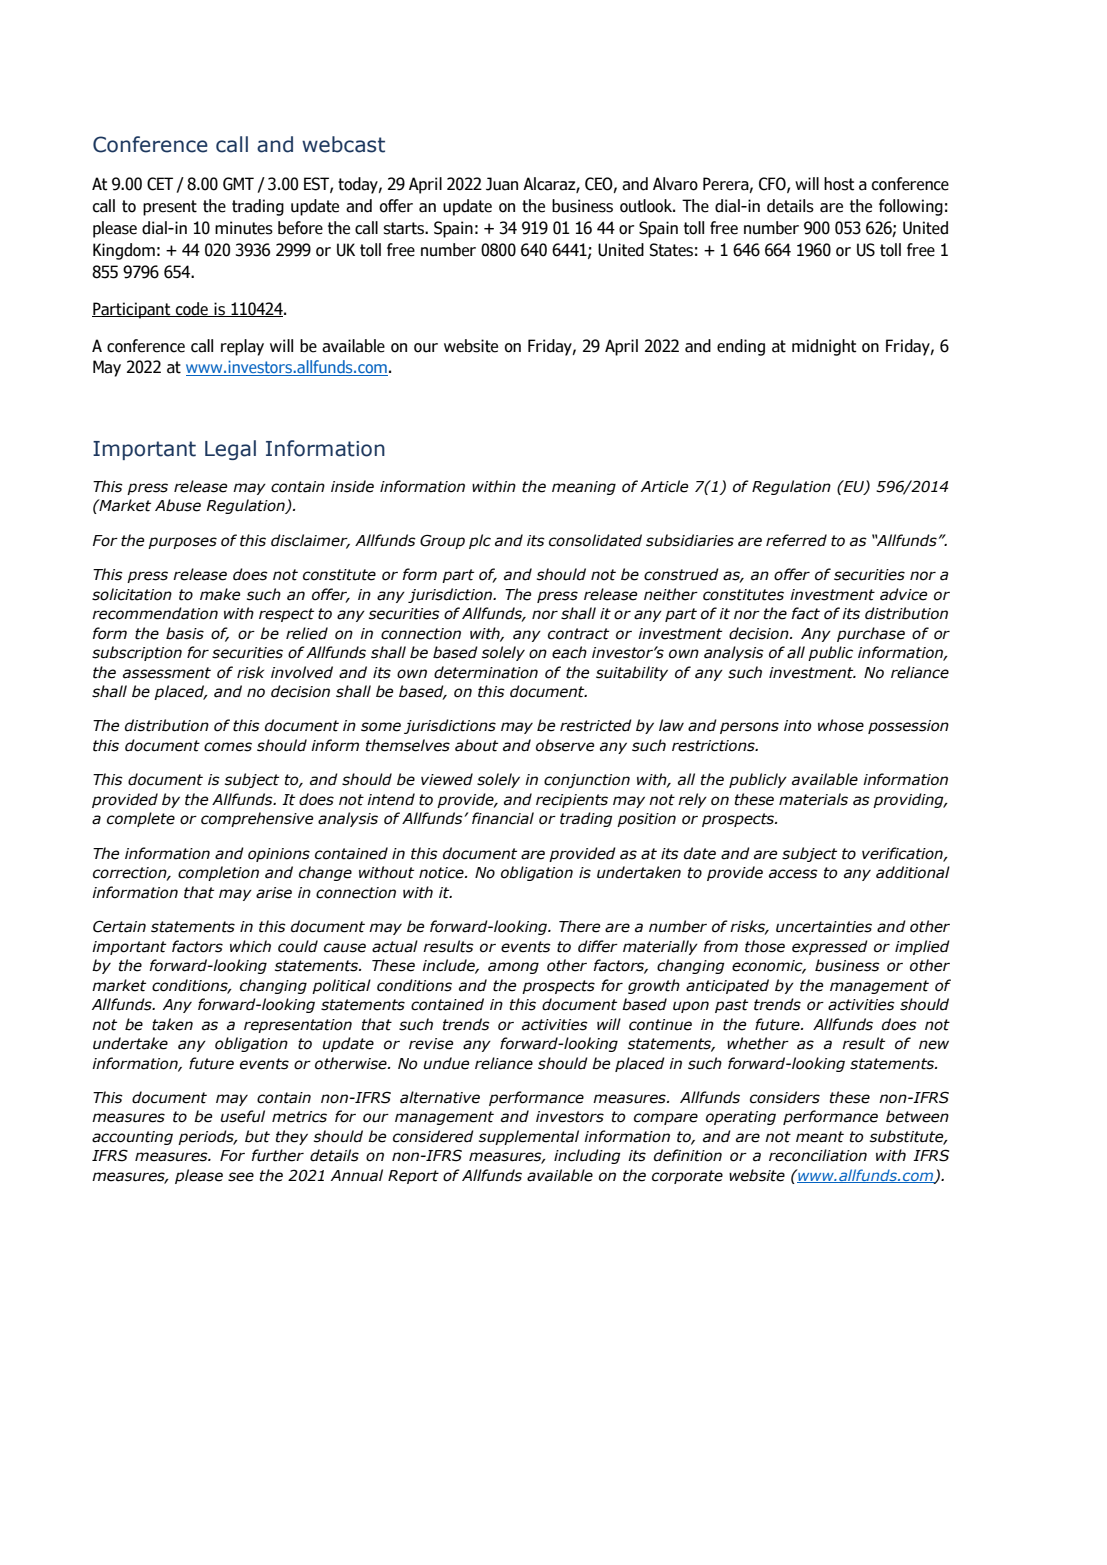 This screenshot has height=1565, width=1107. I want to click on Abuse, so click(178, 505).
